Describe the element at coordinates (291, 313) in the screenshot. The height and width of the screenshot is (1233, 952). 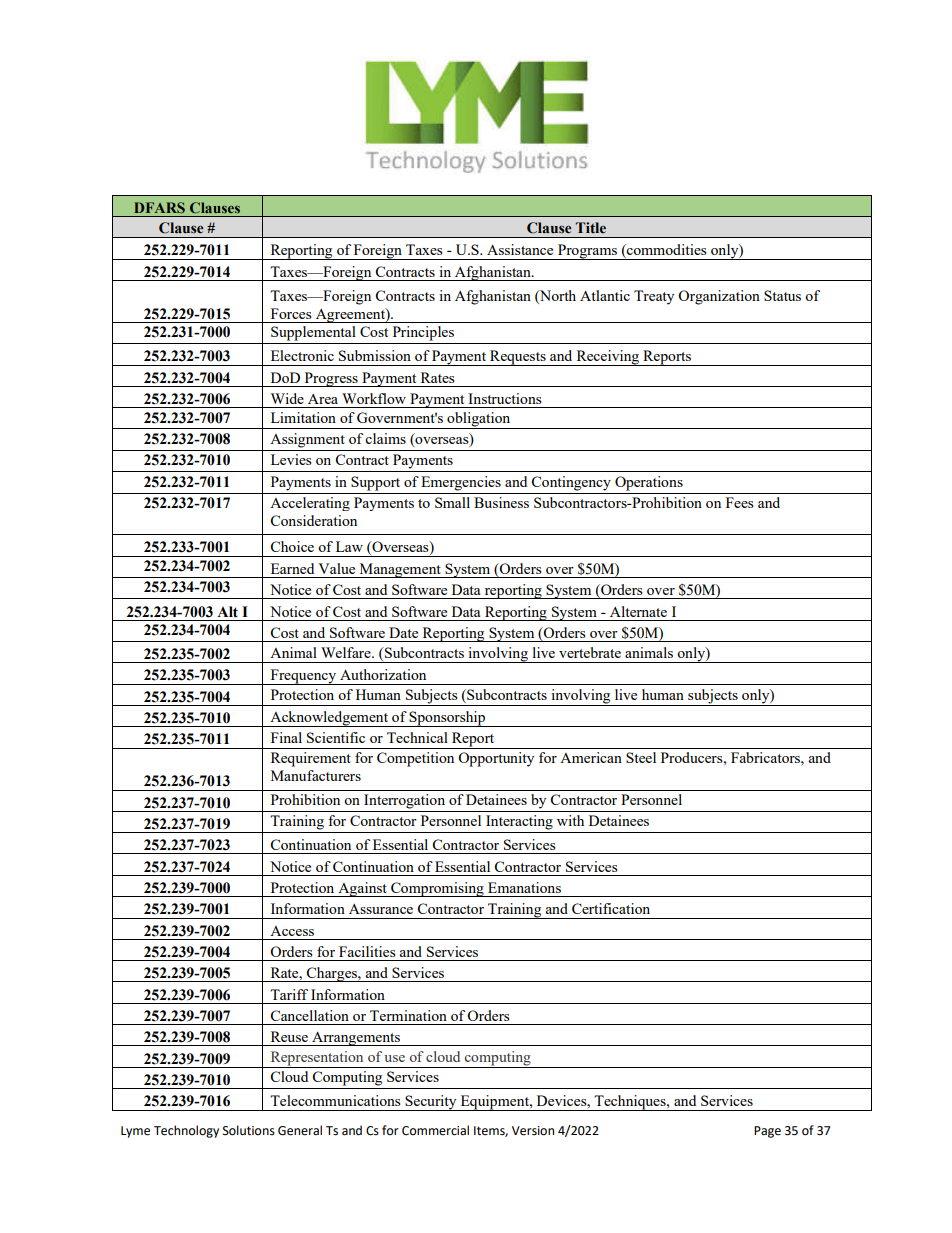
I see `Forces` at that location.
